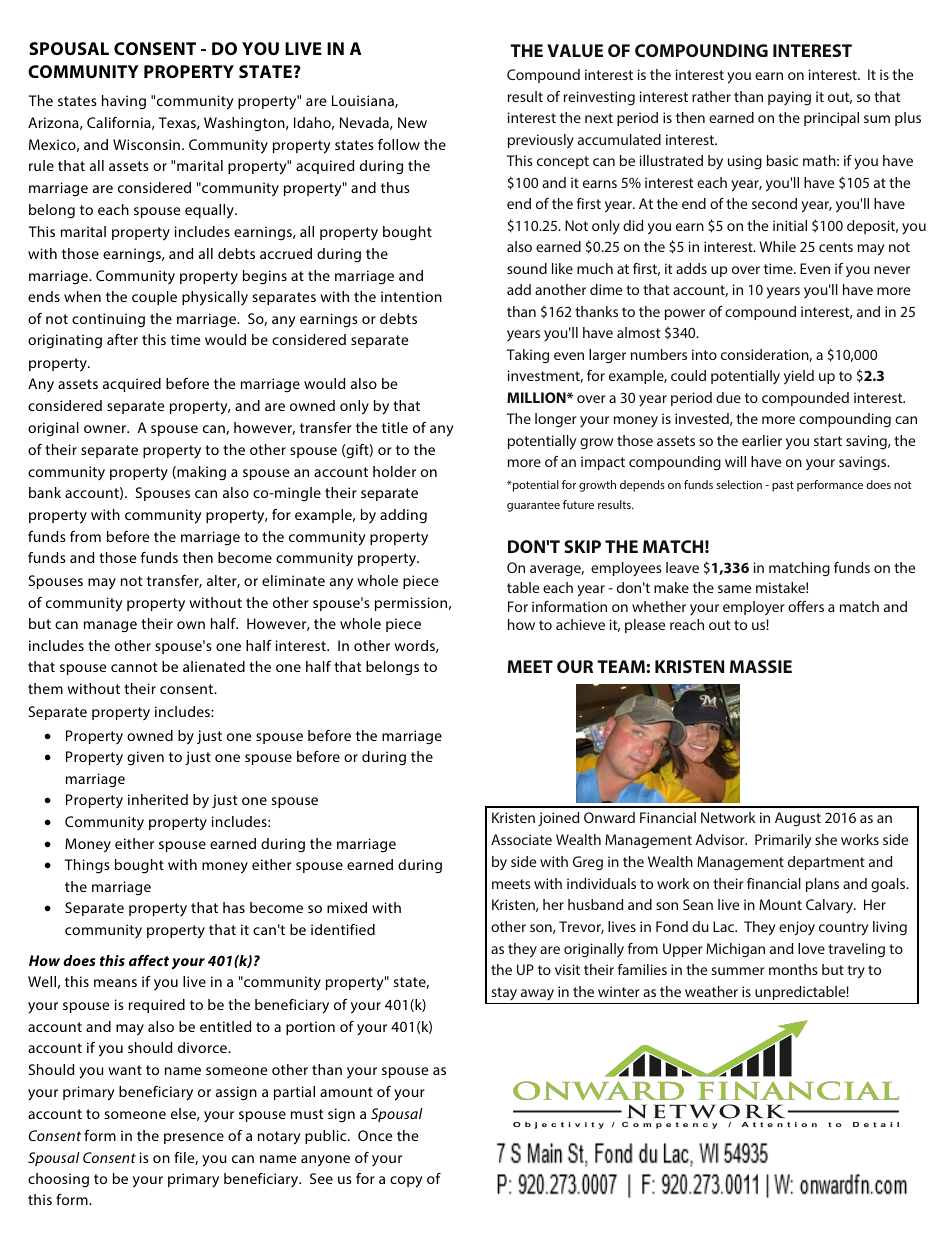 The width and height of the screenshot is (952, 1233). What do you see at coordinates (145, 758) in the screenshot?
I see `given` at bounding box center [145, 758].
